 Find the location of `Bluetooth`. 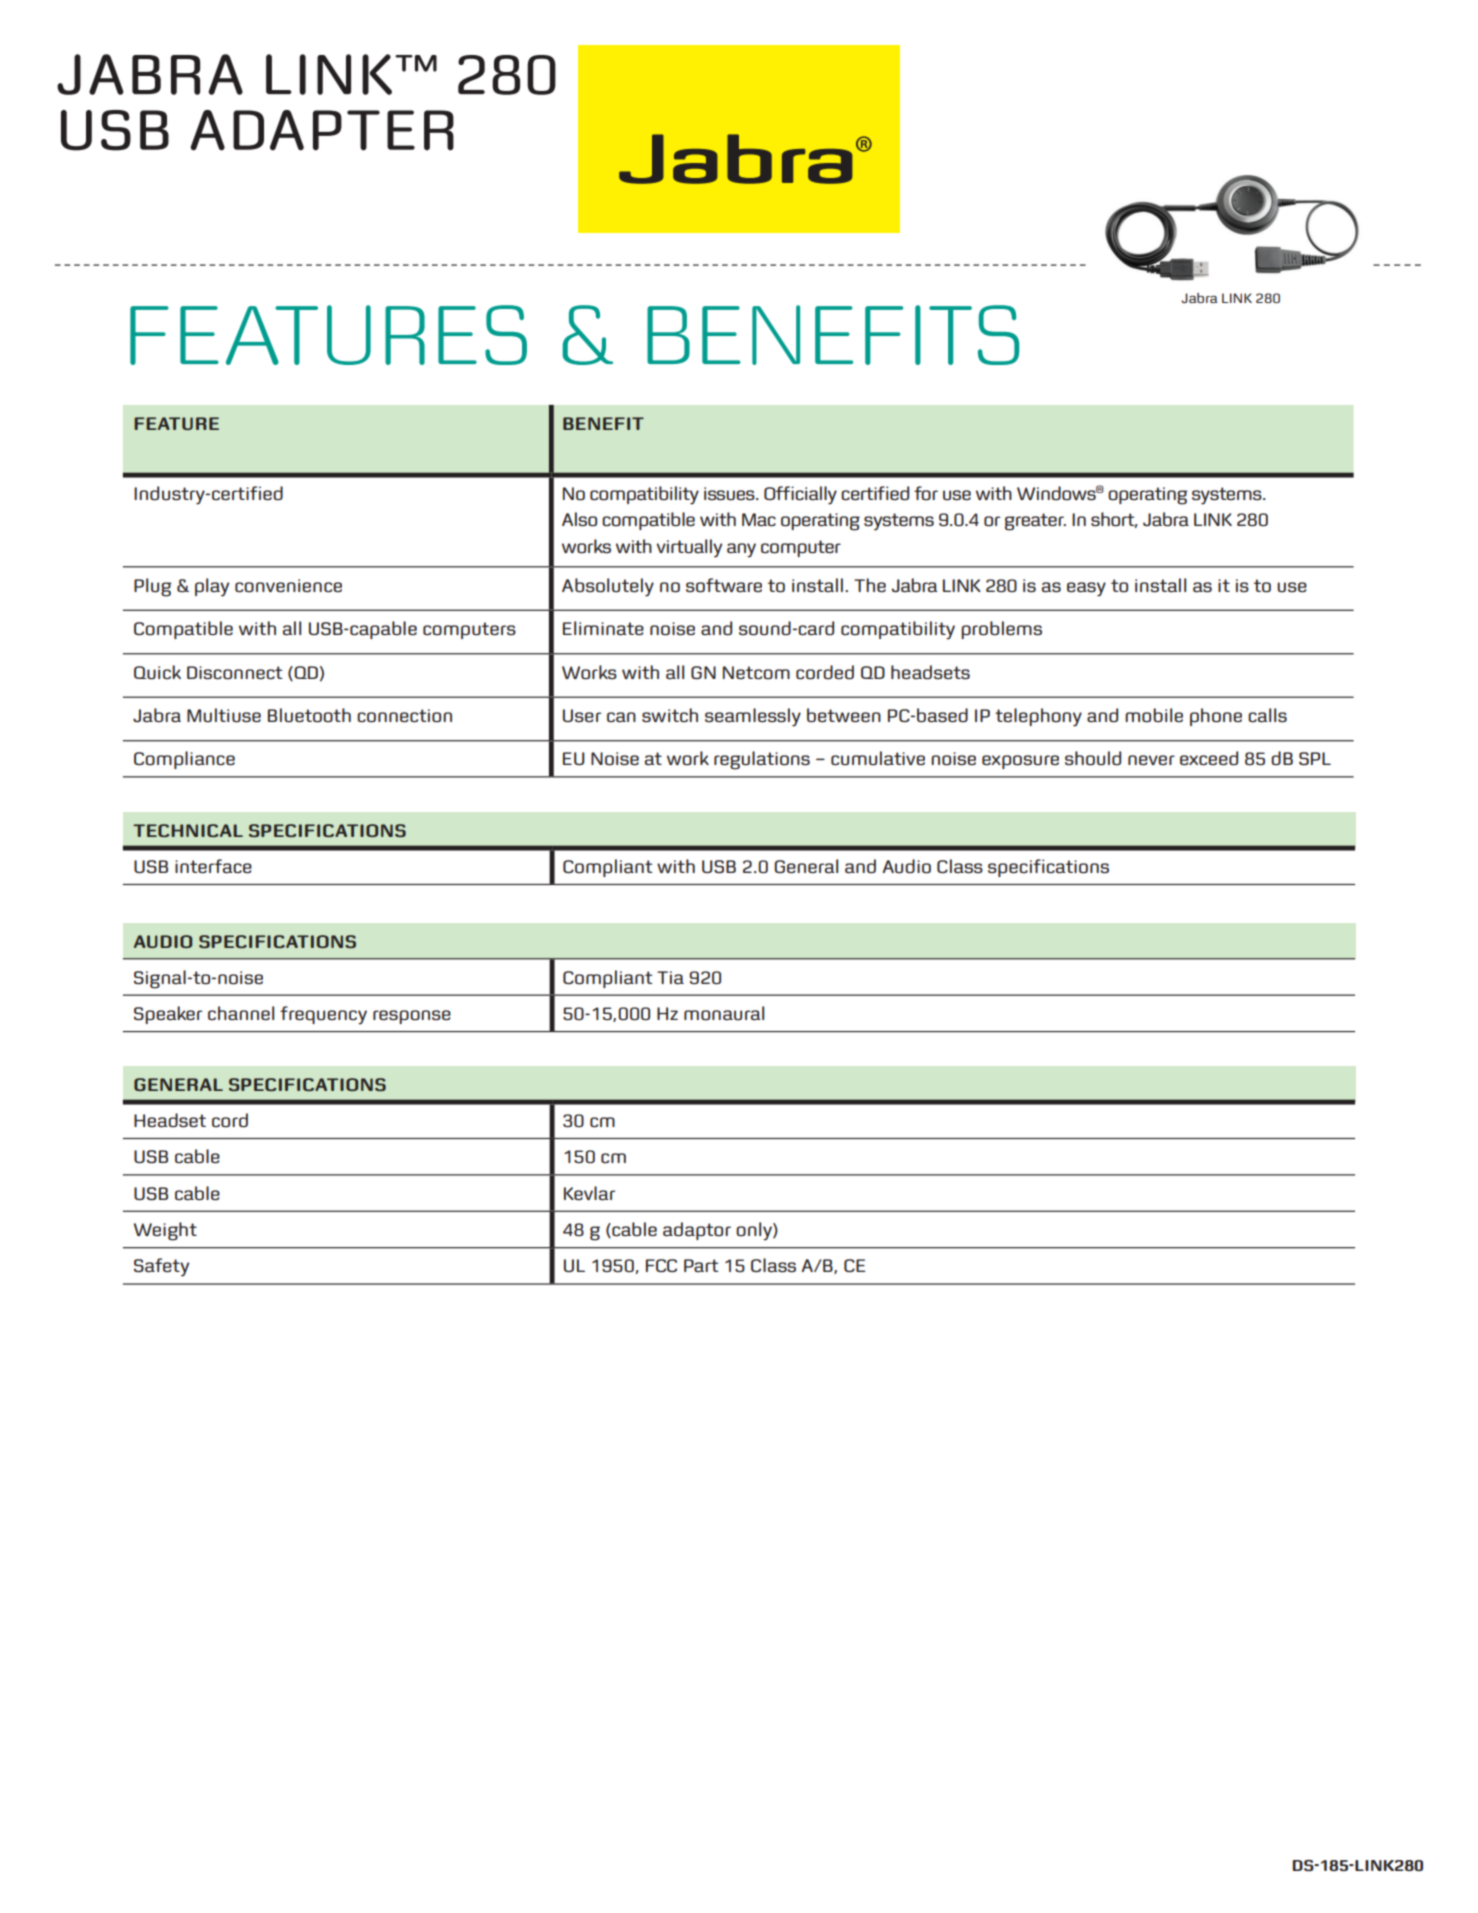

Bluetooth is located at coordinates (309, 715).
